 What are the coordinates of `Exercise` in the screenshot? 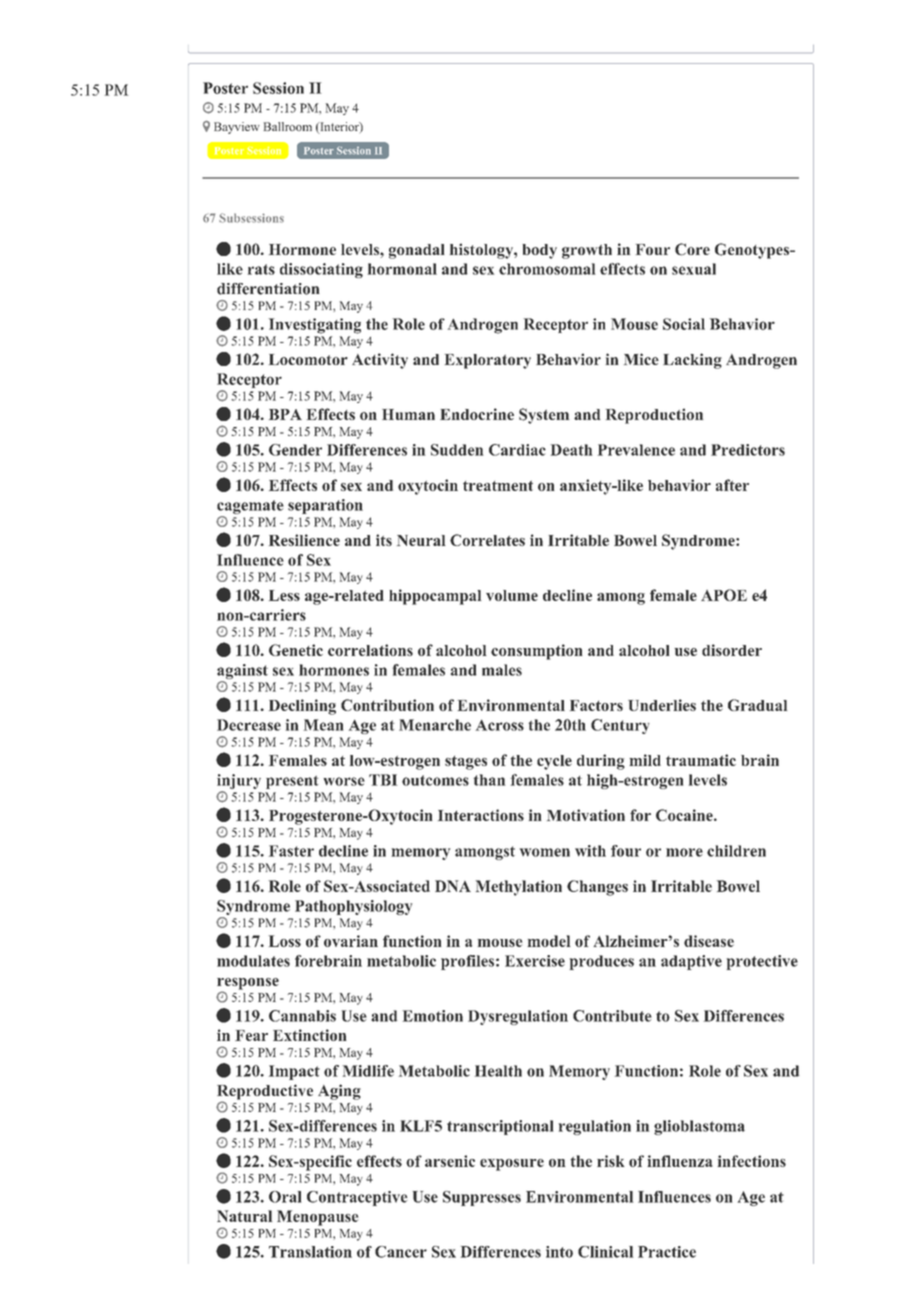 It's located at (535, 961).
